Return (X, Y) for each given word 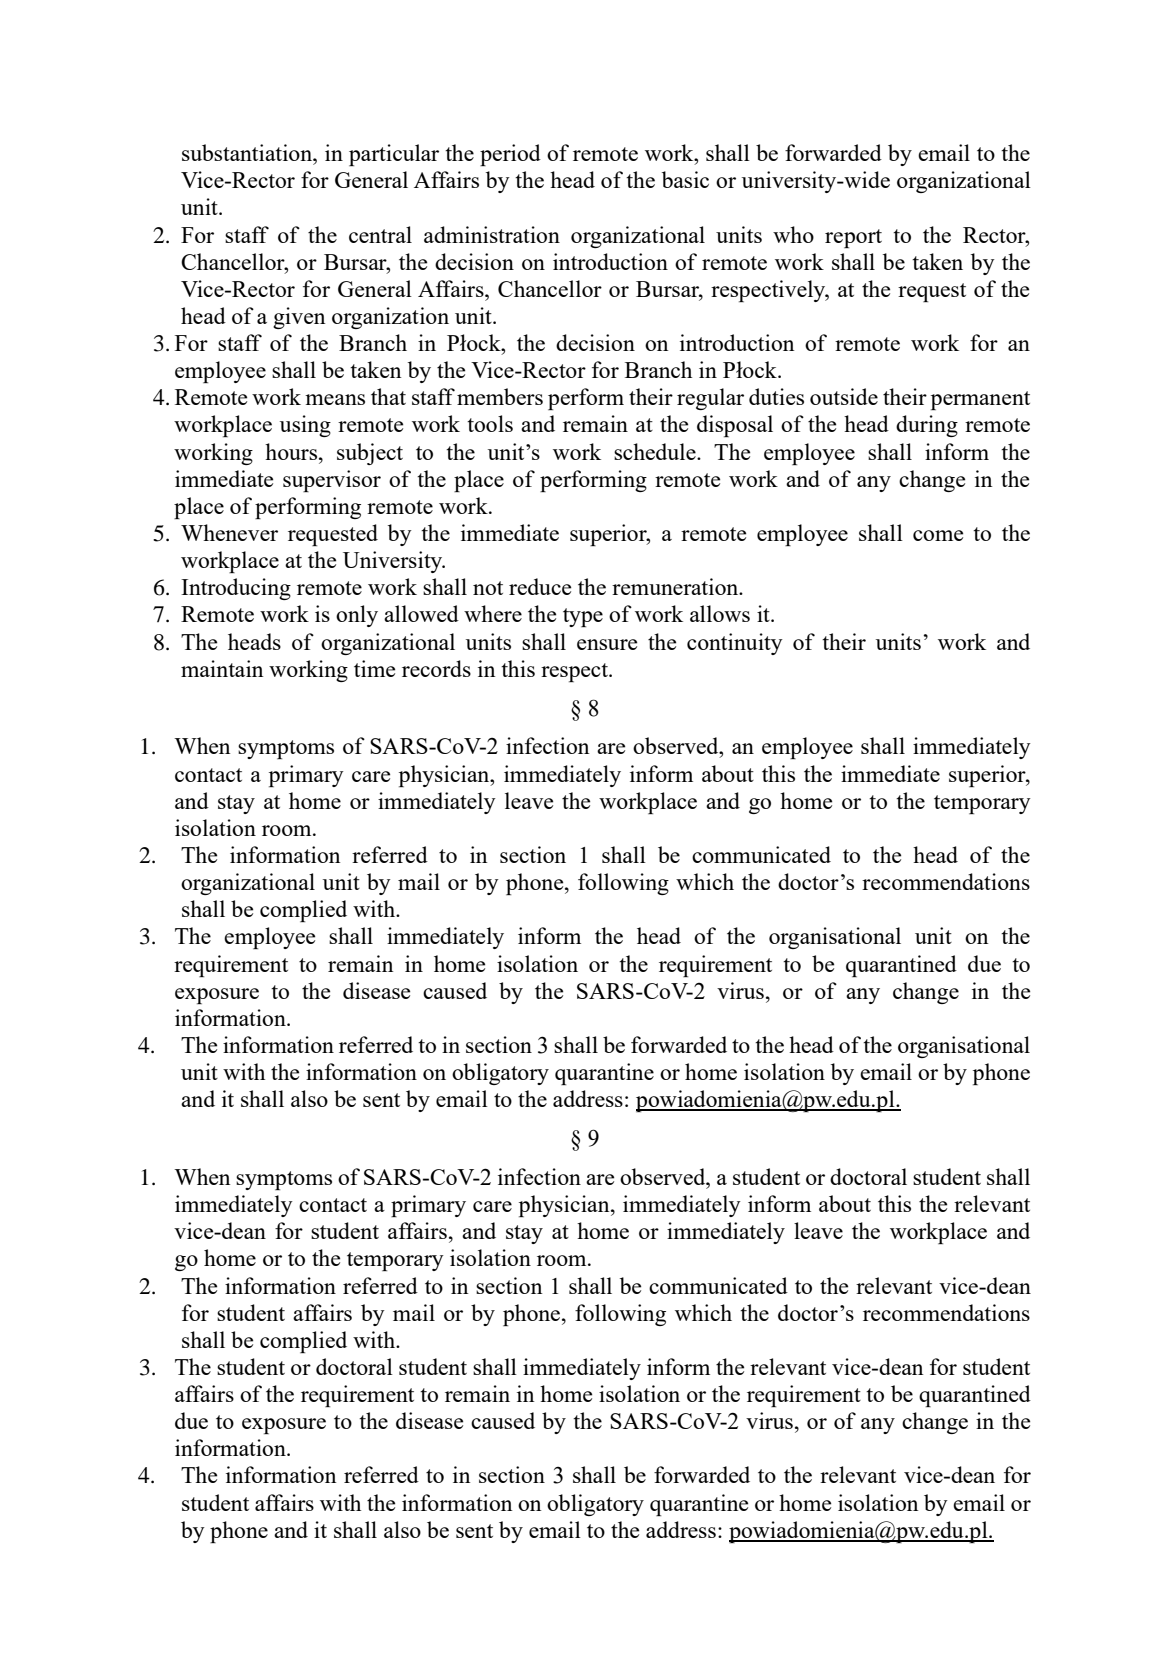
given (299, 318)
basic (685, 179)
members (500, 396)
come (938, 535)
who (793, 234)
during (927, 426)
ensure (607, 644)
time (374, 668)
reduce (540, 586)
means (335, 399)
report (853, 238)
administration (492, 234)
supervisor (332, 481)
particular (394, 155)
